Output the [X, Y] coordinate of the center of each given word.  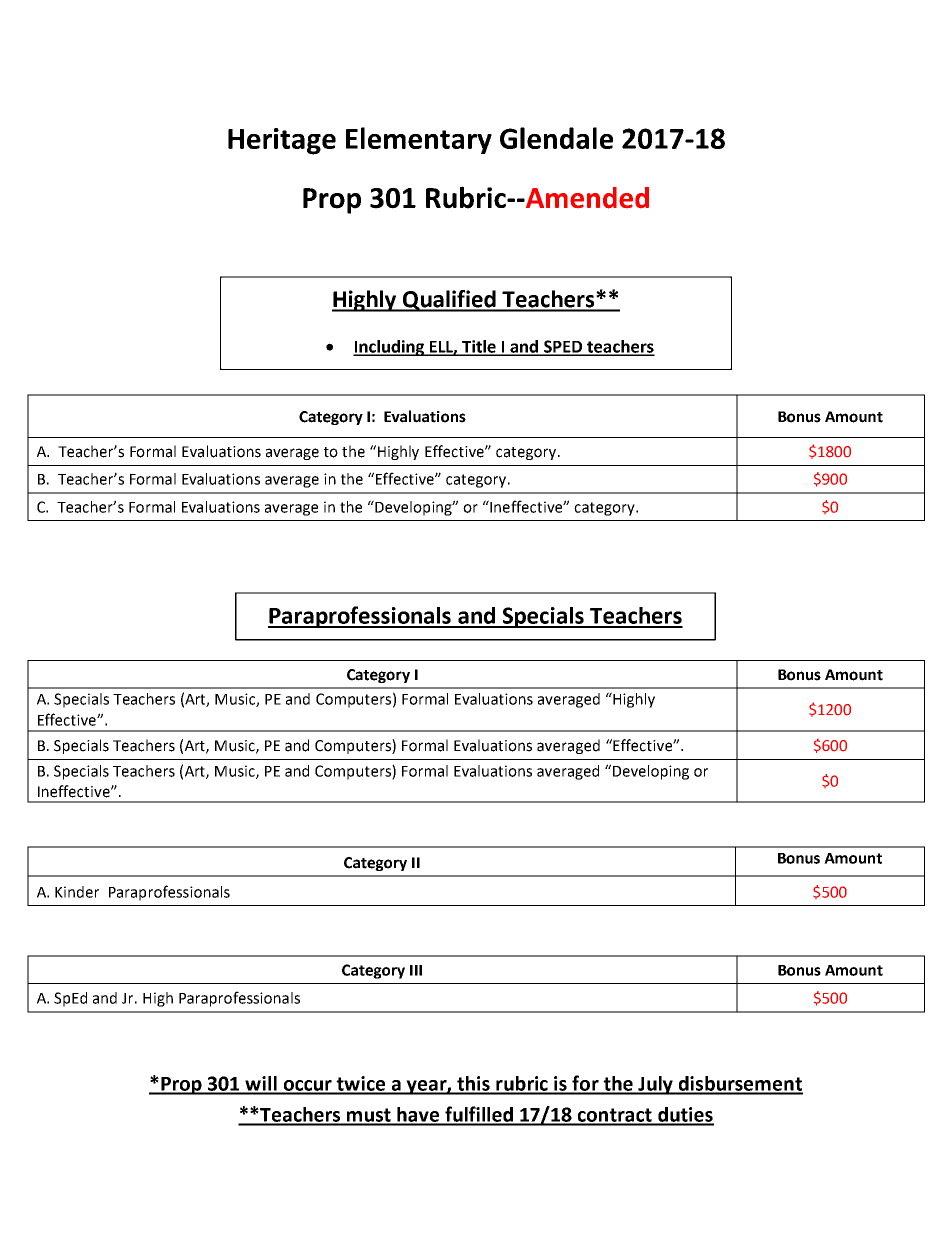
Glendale [556, 138]
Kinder [77, 892]
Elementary [419, 140]
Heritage [282, 141]
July [655, 1085]
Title [479, 347]
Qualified [449, 301]
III [416, 970]
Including [390, 348]
